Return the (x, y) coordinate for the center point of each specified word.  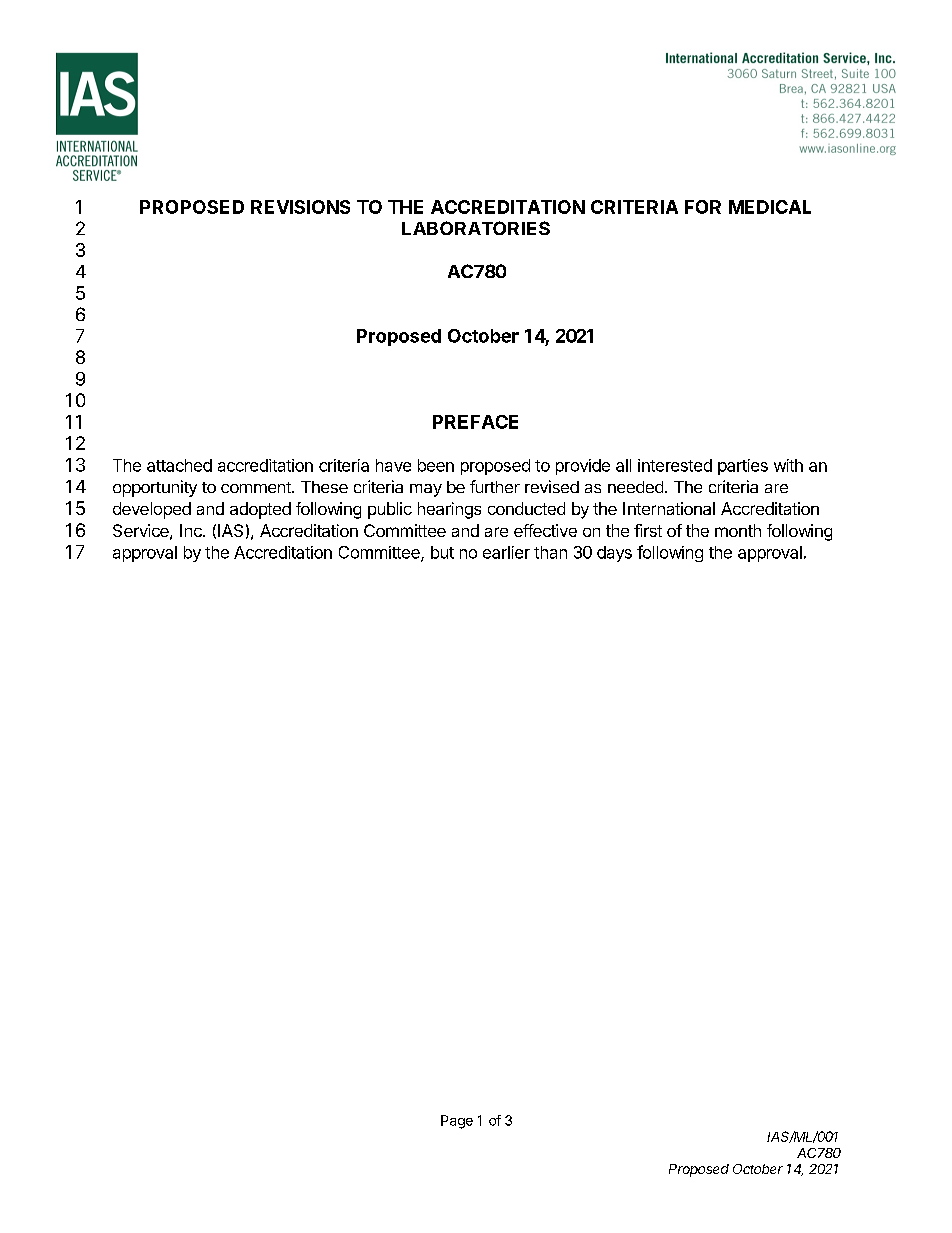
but (442, 552)
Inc (192, 530)
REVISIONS (300, 207)
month (738, 530)
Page (457, 1122)
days (614, 554)
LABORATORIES (476, 228)
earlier (506, 552)
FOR (703, 207)
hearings (449, 510)
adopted (260, 510)
